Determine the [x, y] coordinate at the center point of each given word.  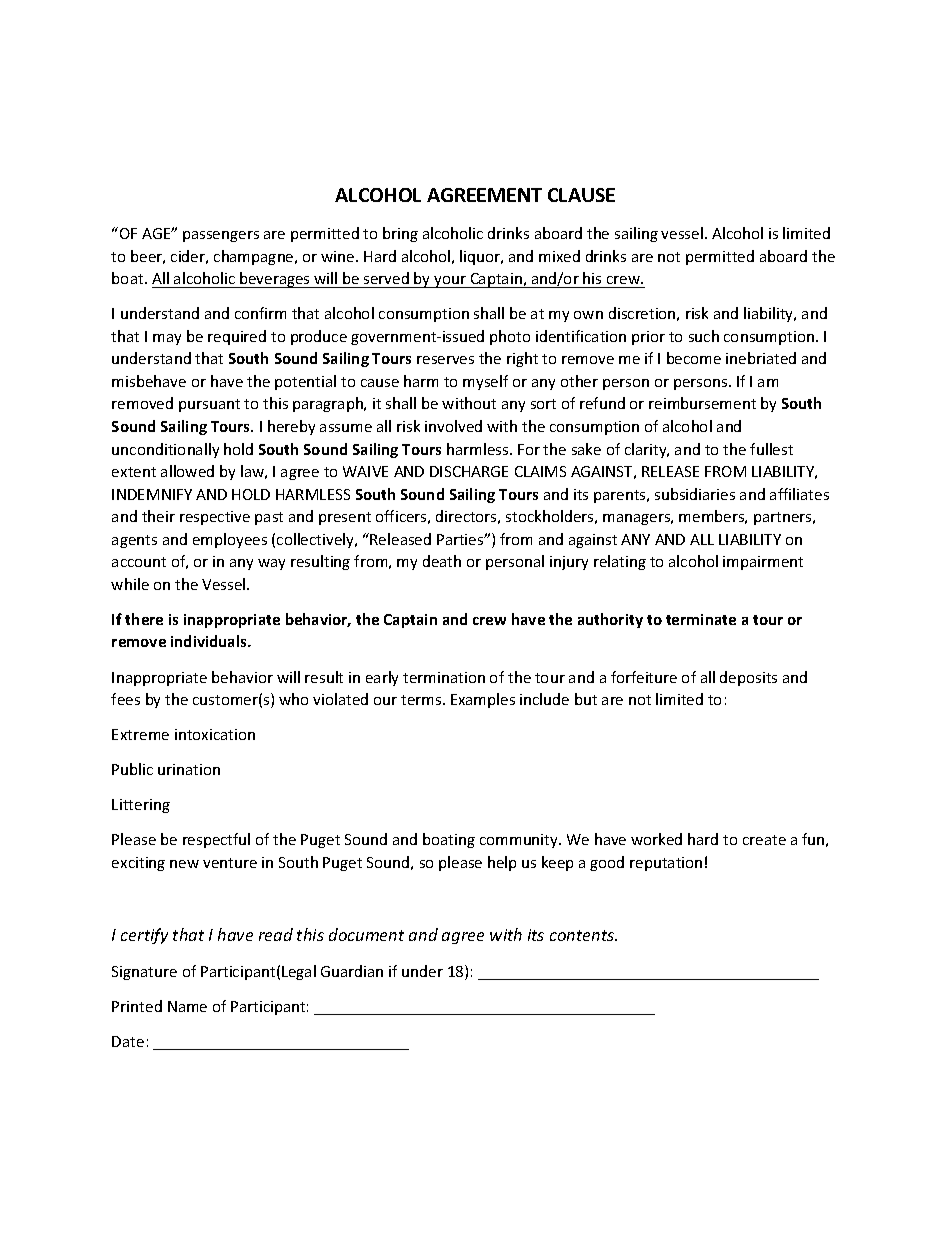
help [502, 863]
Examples [483, 700]
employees [230, 540]
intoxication [215, 734]
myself [485, 382]
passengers [221, 236]
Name [187, 1006]
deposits [748, 678]
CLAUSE [581, 195]
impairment [763, 563]
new [184, 864]
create [764, 840]
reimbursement [702, 403]
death [442, 561]
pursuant [209, 405]
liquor [481, 257]
